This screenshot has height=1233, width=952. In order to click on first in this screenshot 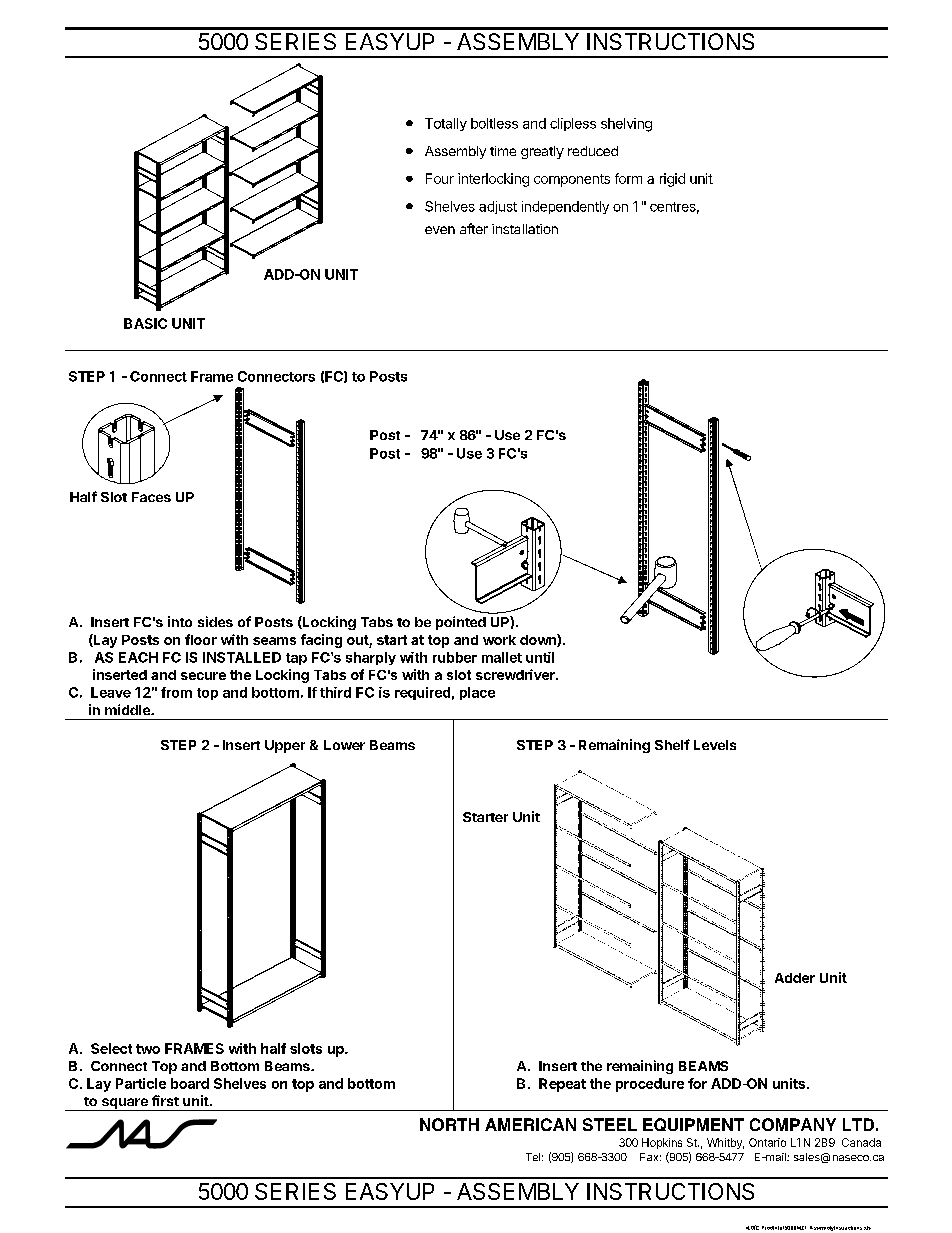, I will do `click(165, 1100)`.
